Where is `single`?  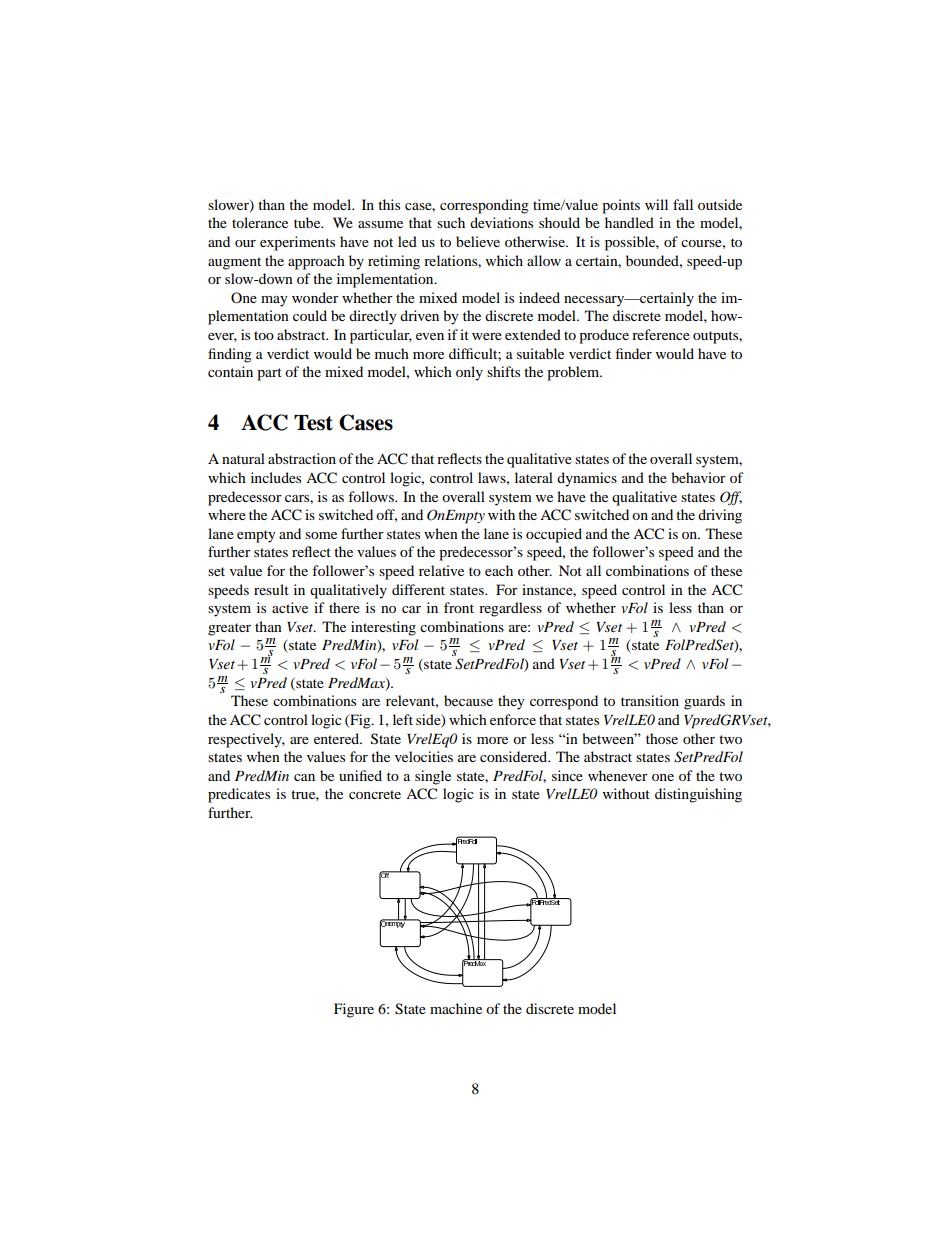 single is located at coordinates (433, 777).
